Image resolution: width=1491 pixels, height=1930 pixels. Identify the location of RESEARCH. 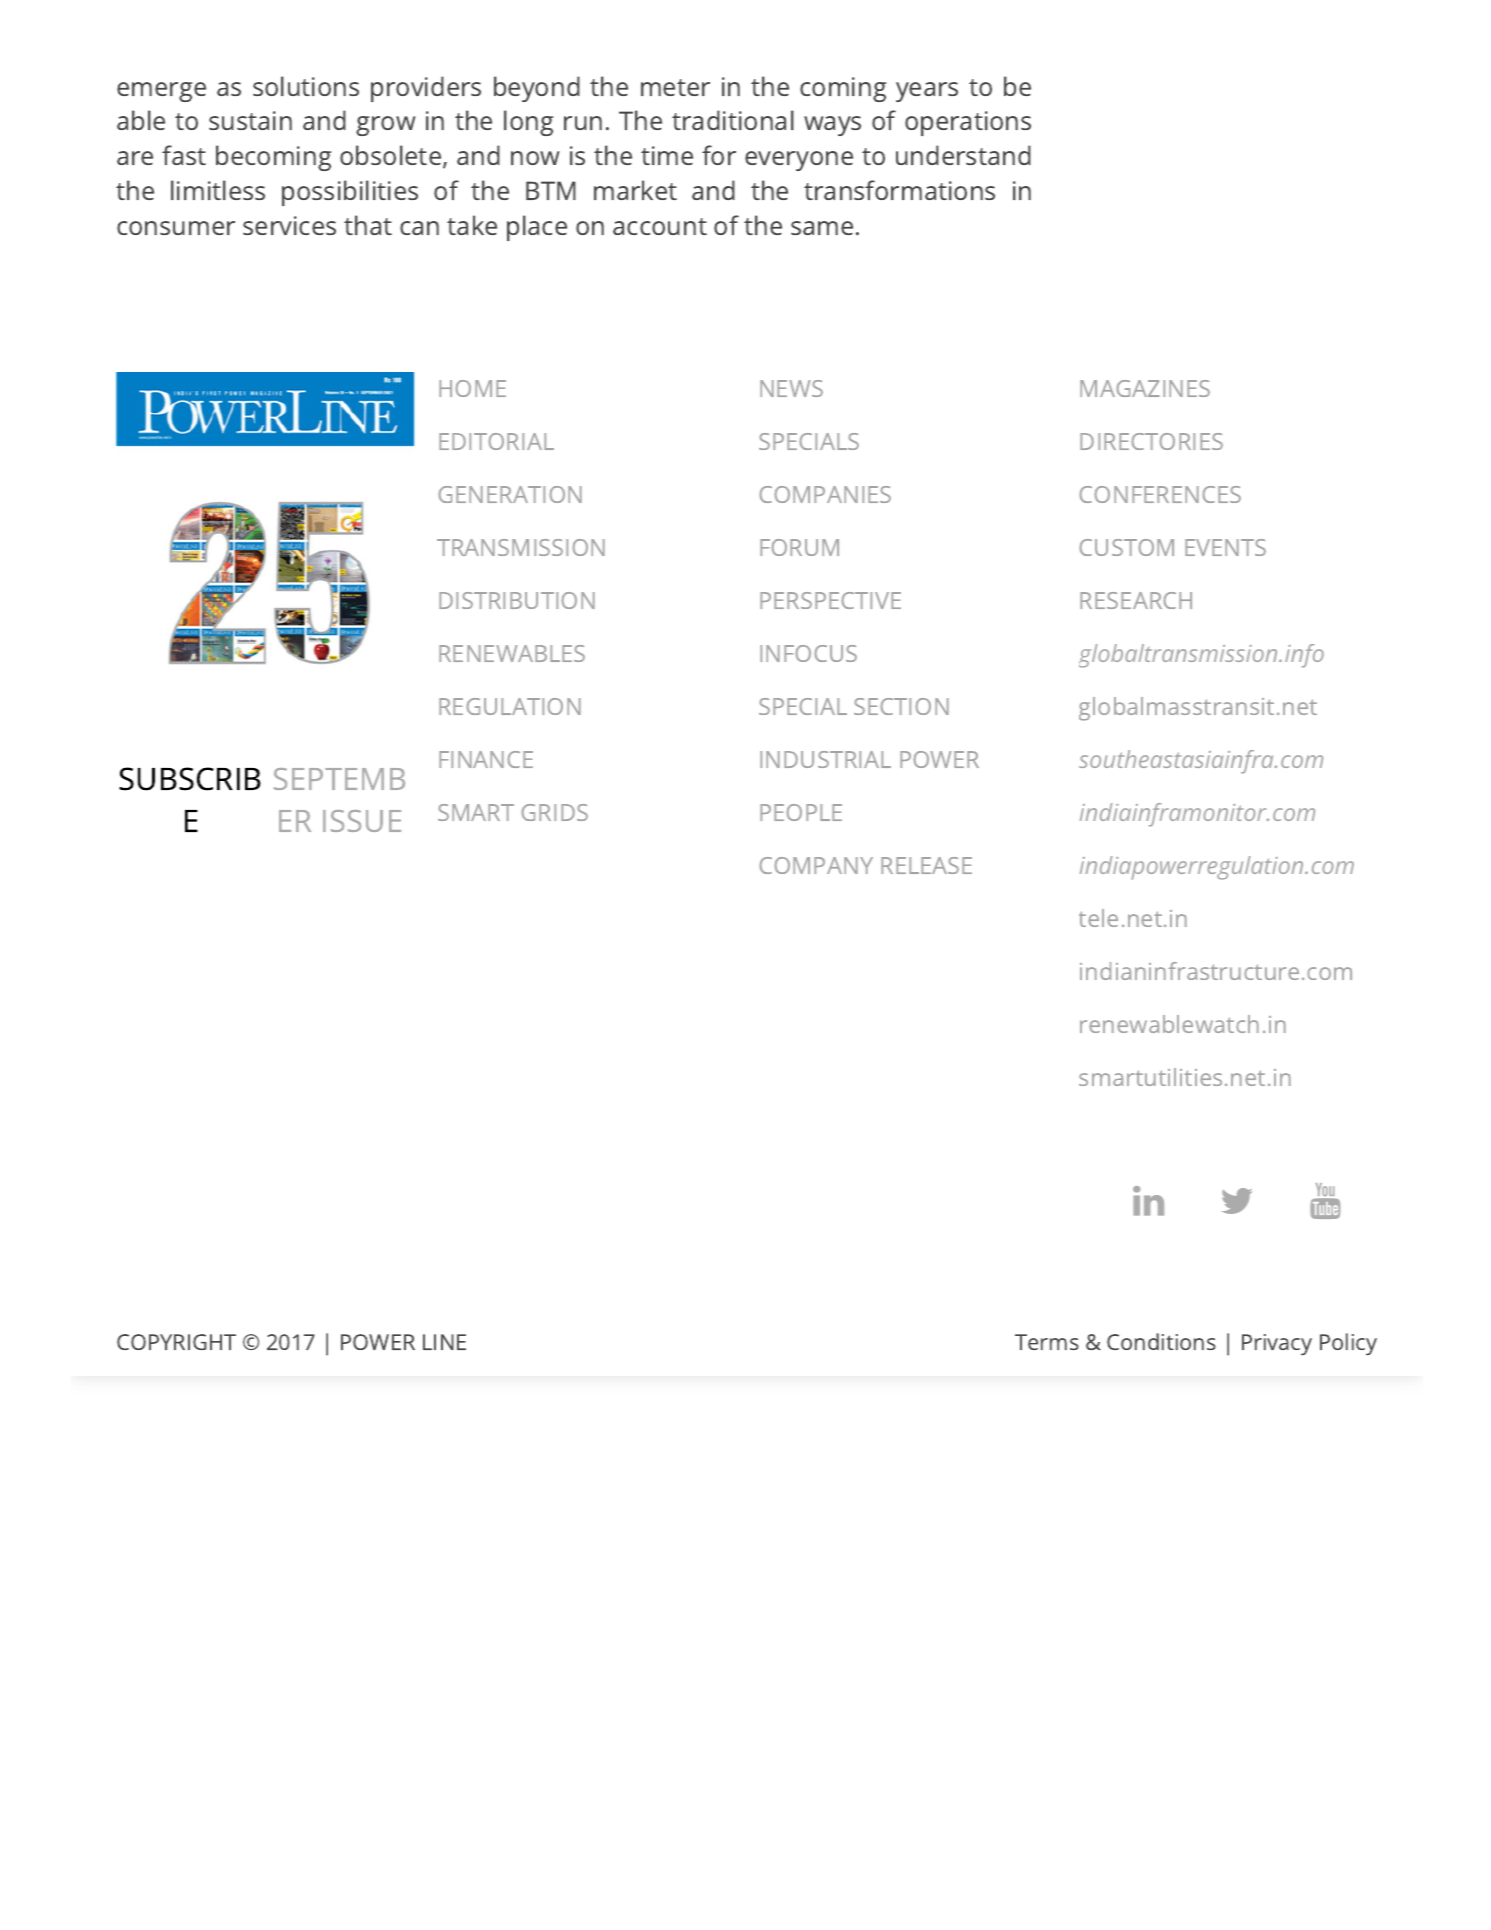
(1136, 600).
